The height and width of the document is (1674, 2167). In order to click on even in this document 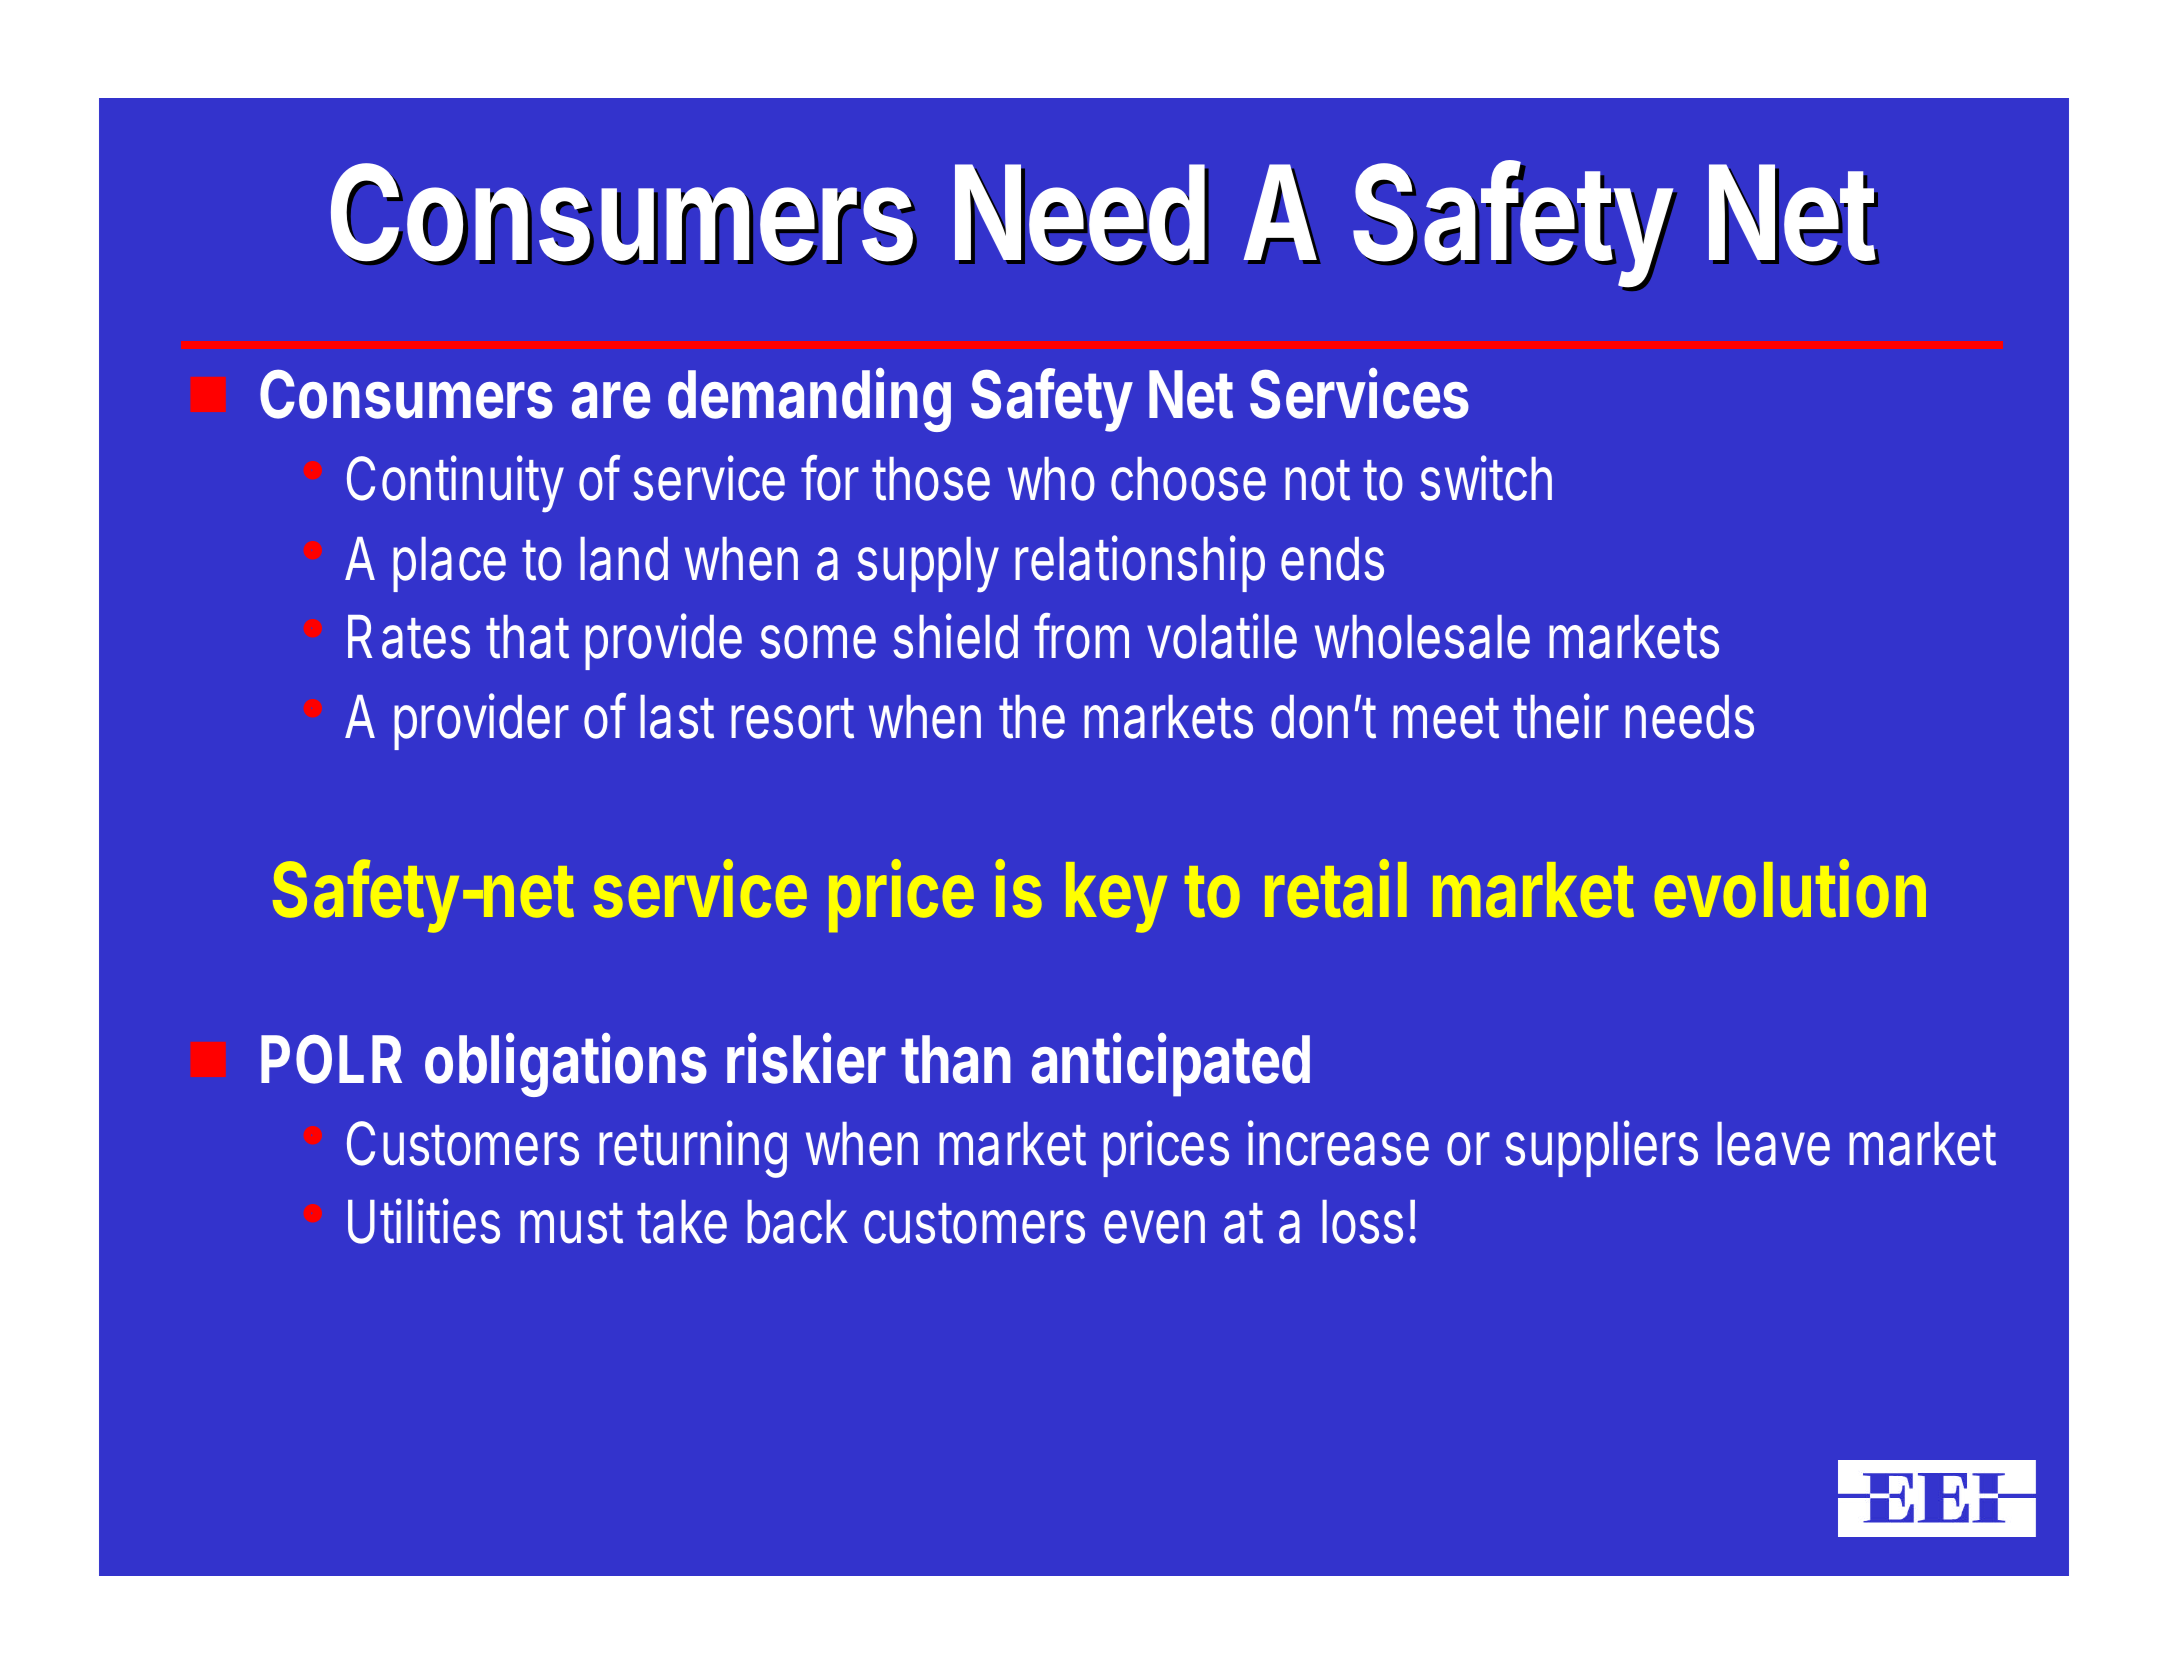, I will do `click(1154, 1227)`.
